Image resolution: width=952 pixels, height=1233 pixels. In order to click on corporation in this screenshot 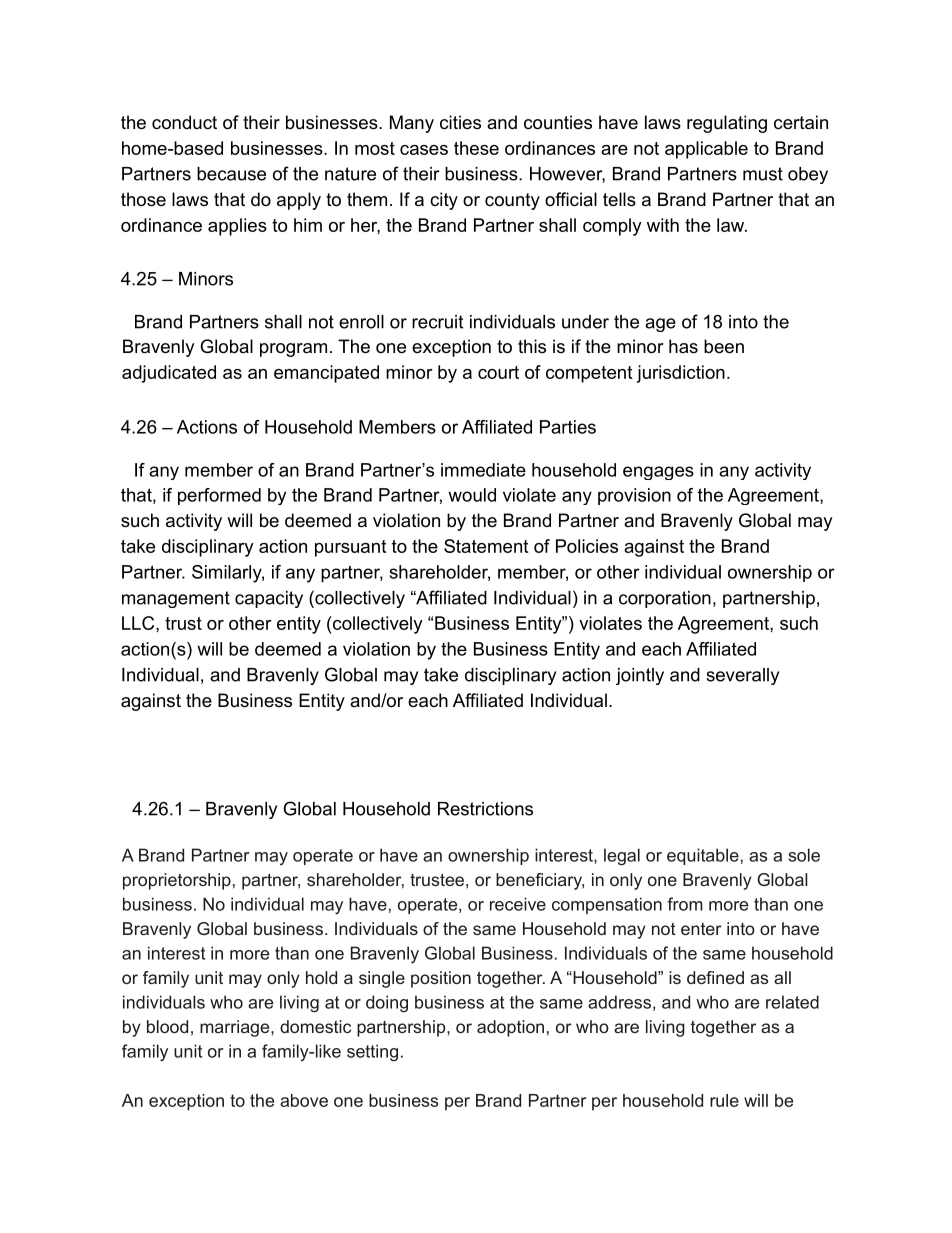, I will do `click(665, 599)`.
